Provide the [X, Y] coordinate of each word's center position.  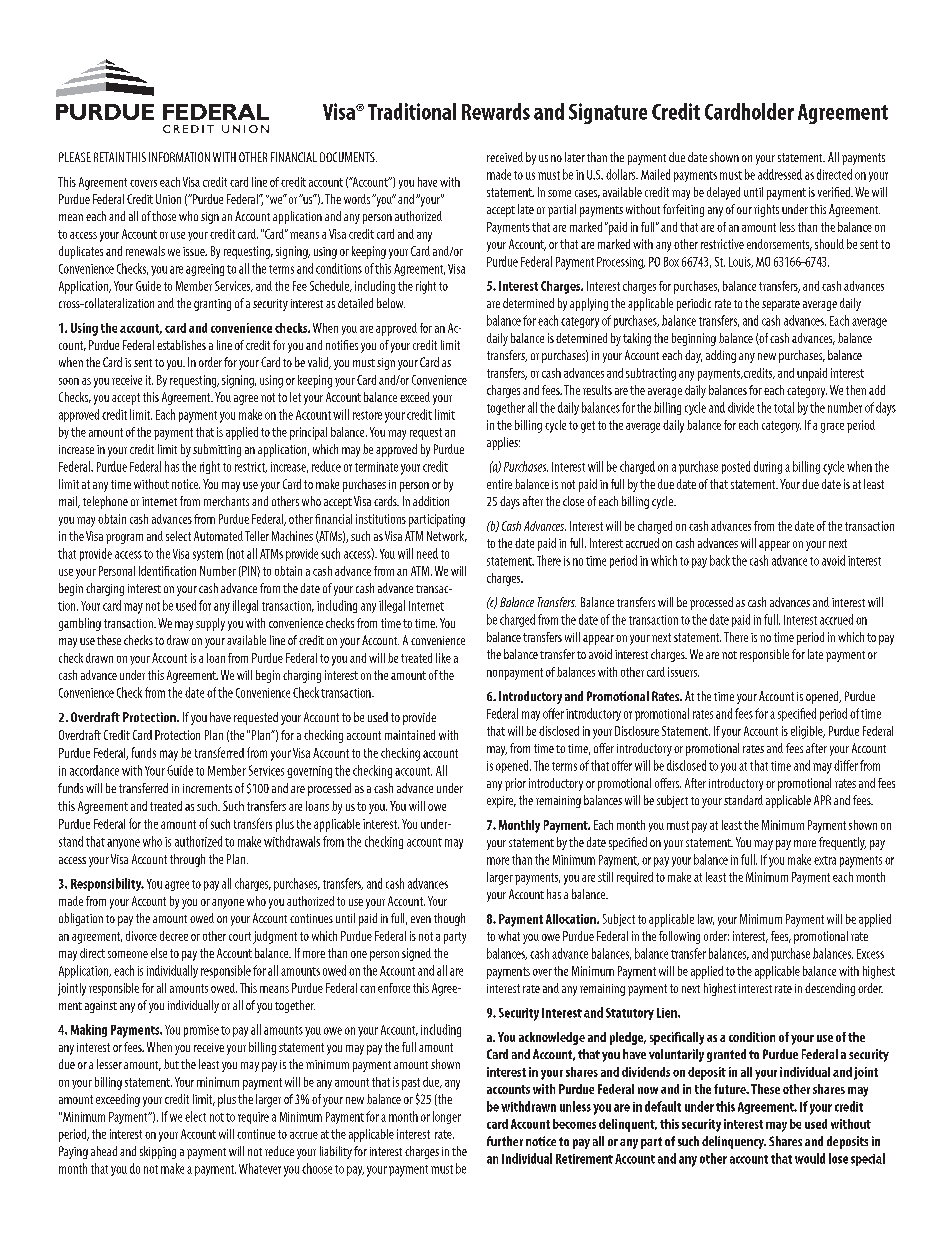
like [443, 658]
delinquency [734, 1142]
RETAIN [109, 157]
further [505, 1141]
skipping [158, 1152]
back [720, 560]
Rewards [496, 111]
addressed [780, 174]
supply [210, 624]
